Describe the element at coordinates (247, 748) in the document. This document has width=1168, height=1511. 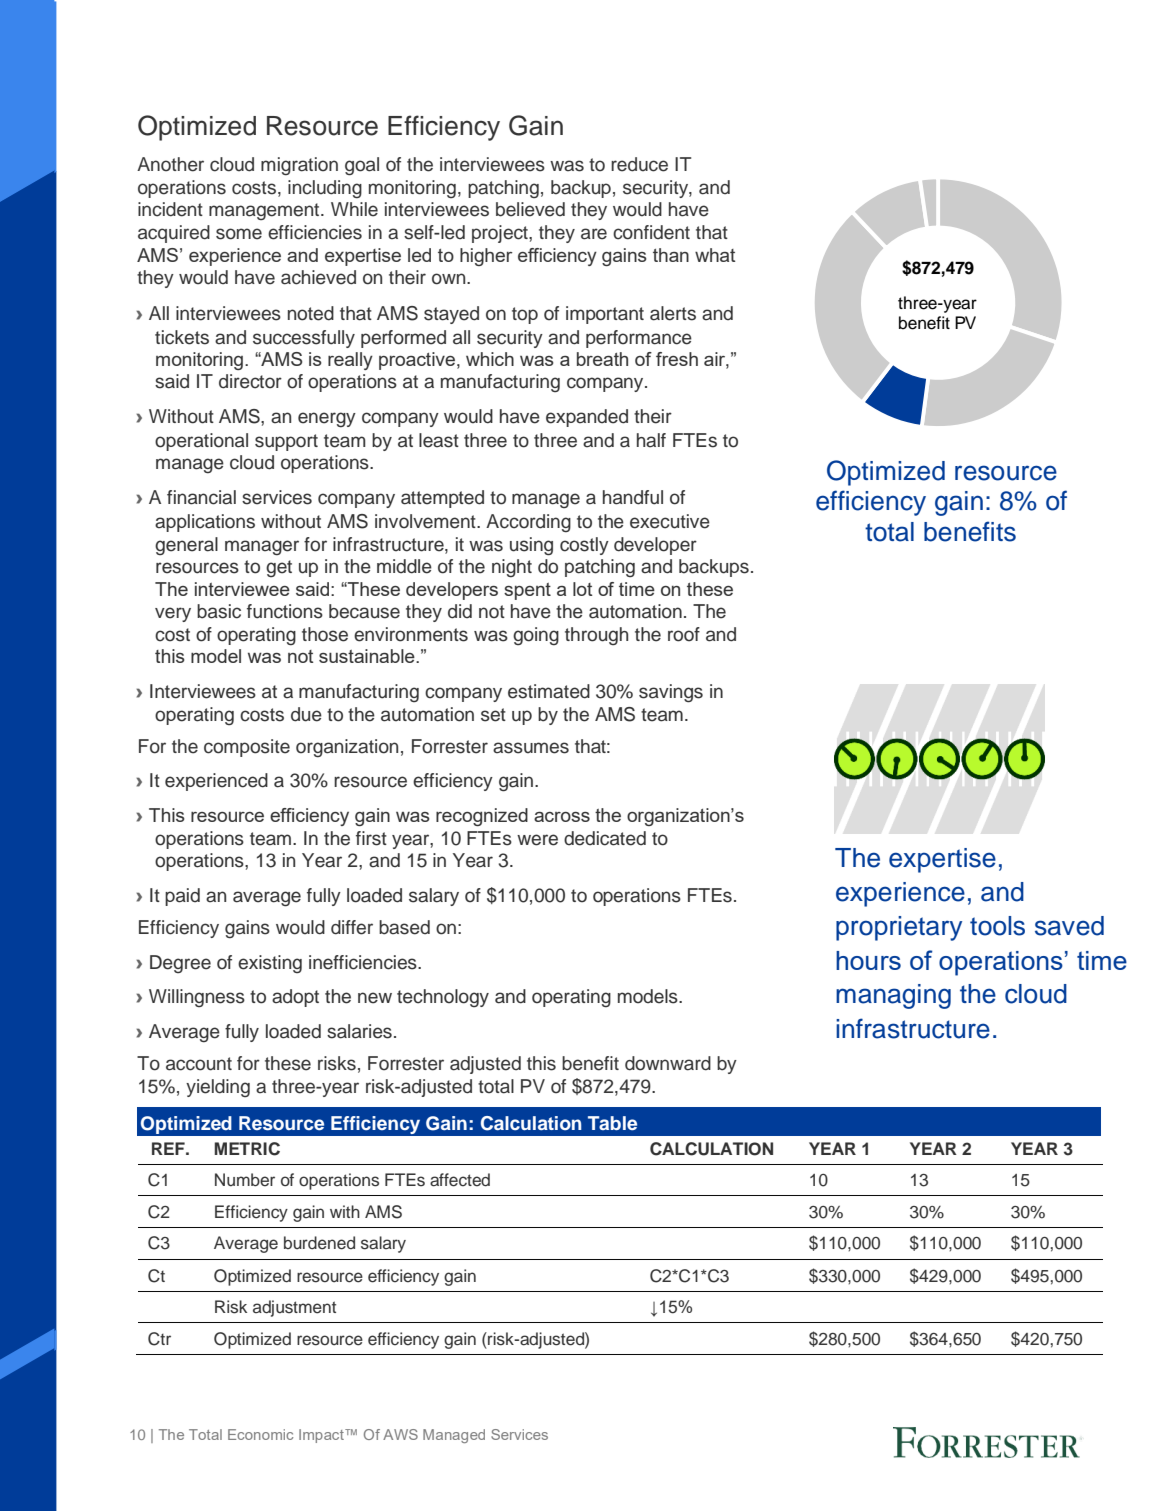
I see `composite` at that location.
